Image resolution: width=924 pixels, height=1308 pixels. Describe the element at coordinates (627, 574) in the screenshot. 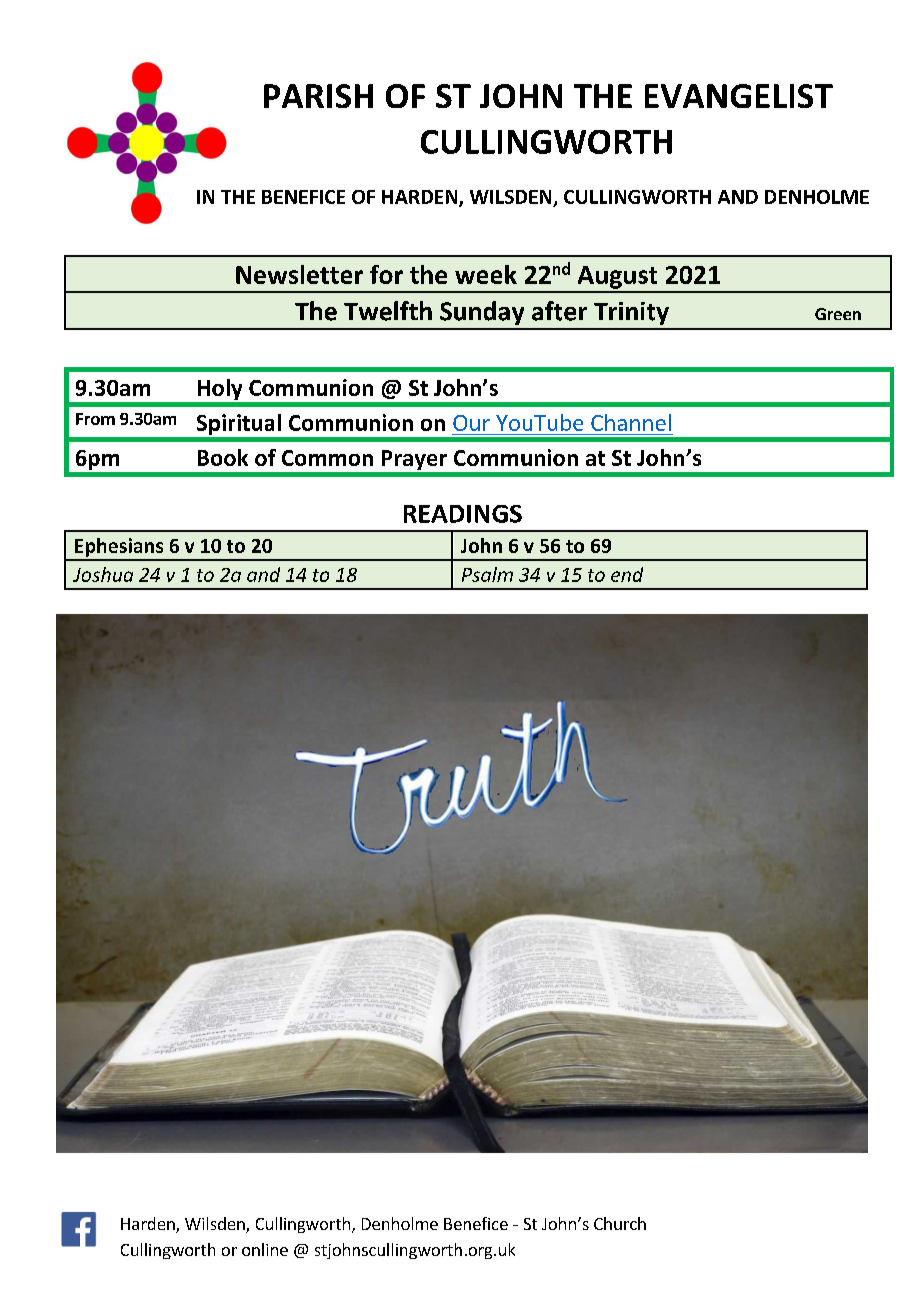

I see `end` at that location.
